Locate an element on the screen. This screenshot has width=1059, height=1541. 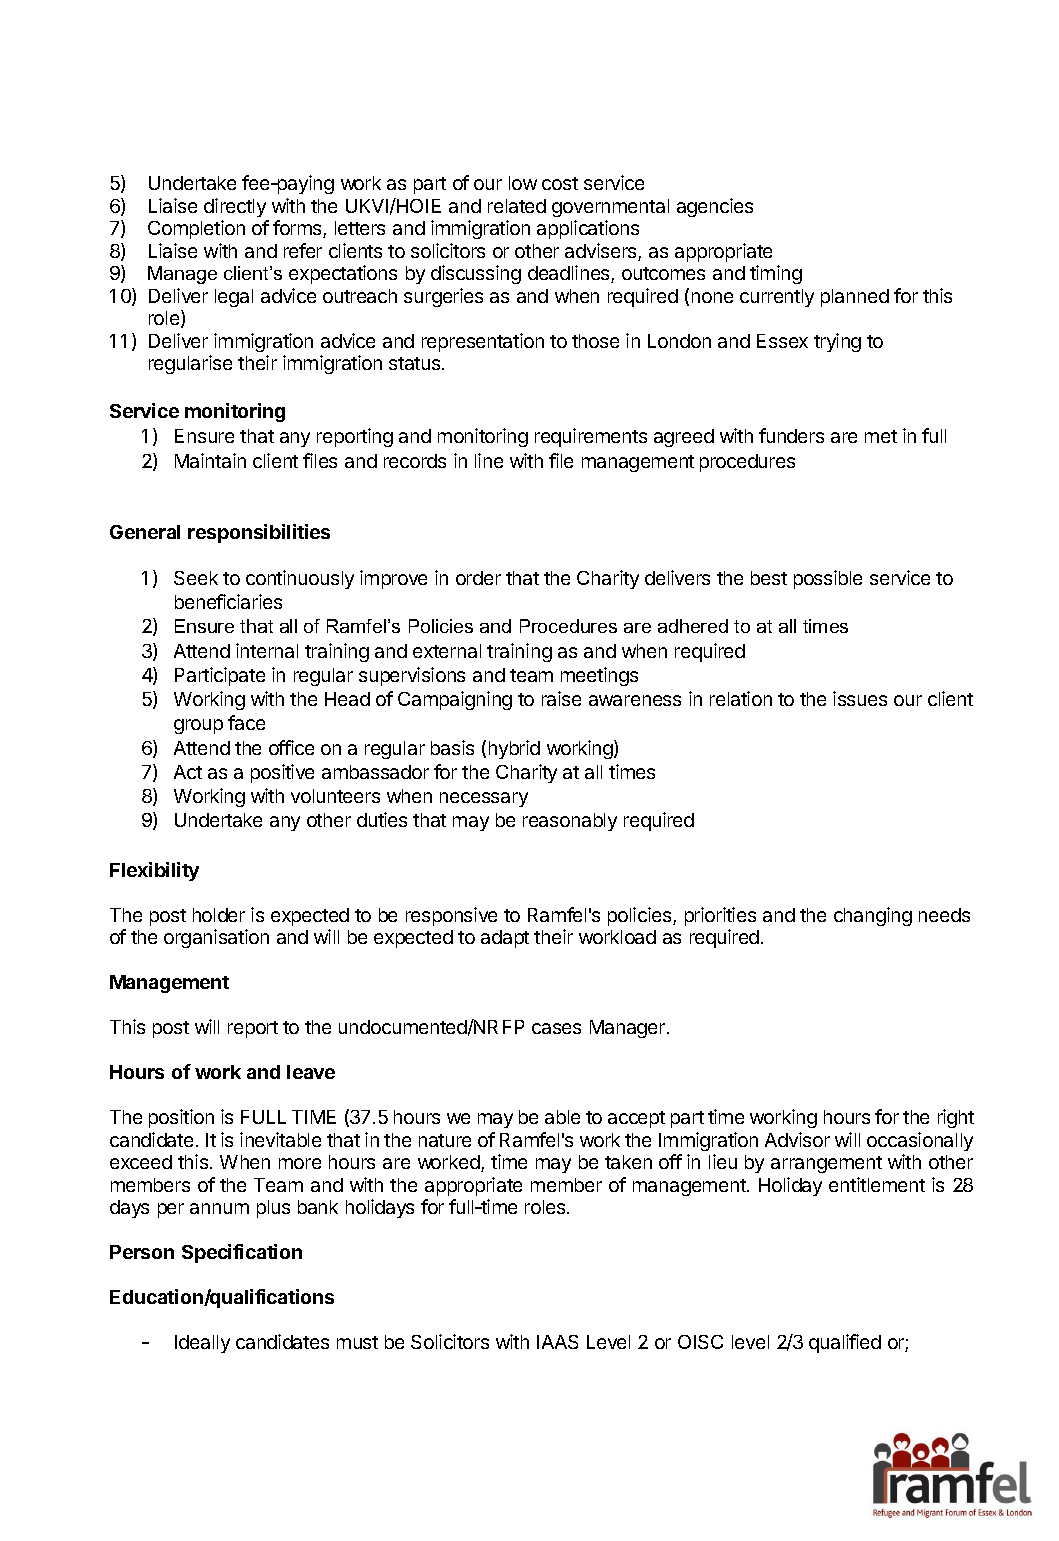
related is located at coordinates (517, 206).
